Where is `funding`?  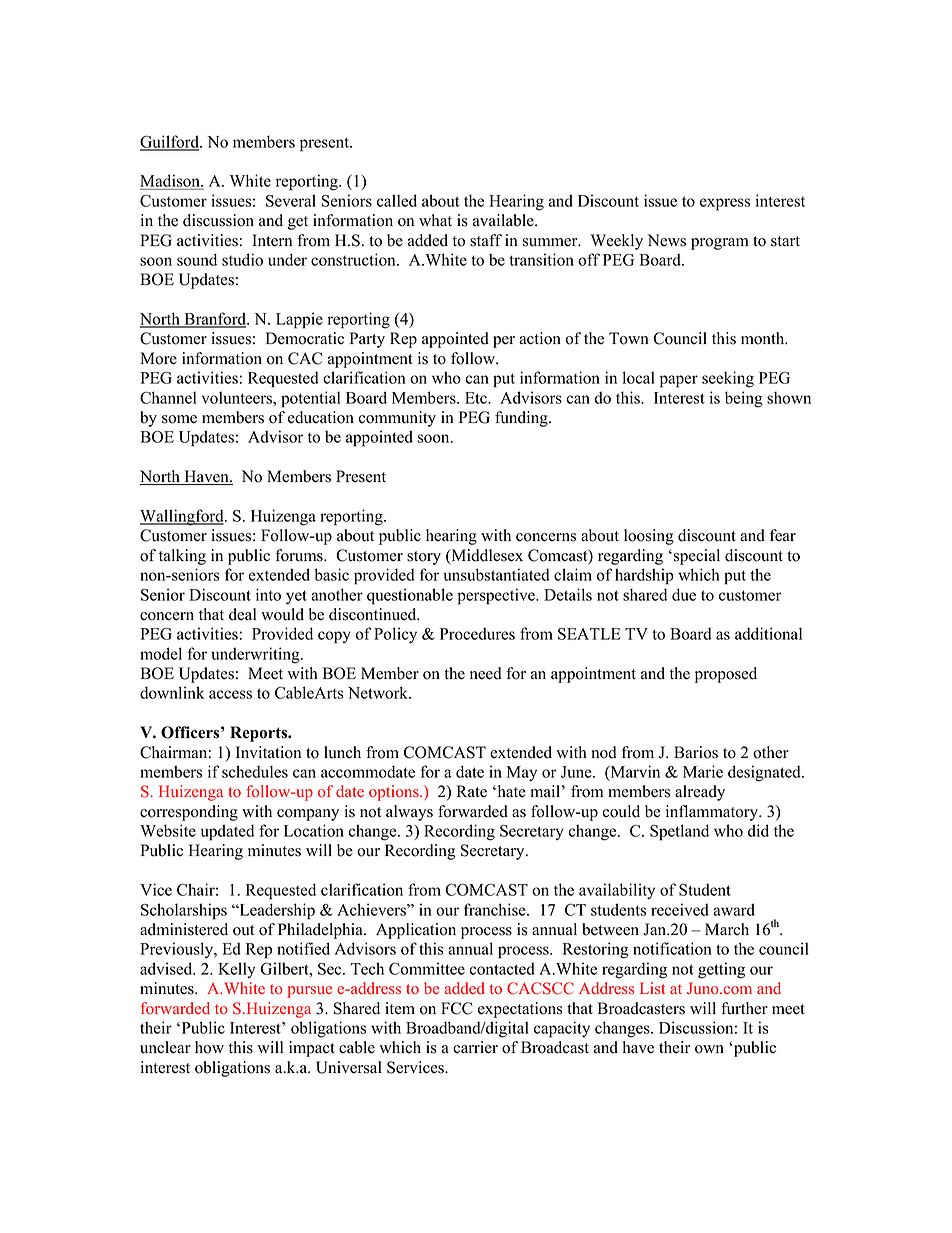 funding is located at coordinates (522, 419).
